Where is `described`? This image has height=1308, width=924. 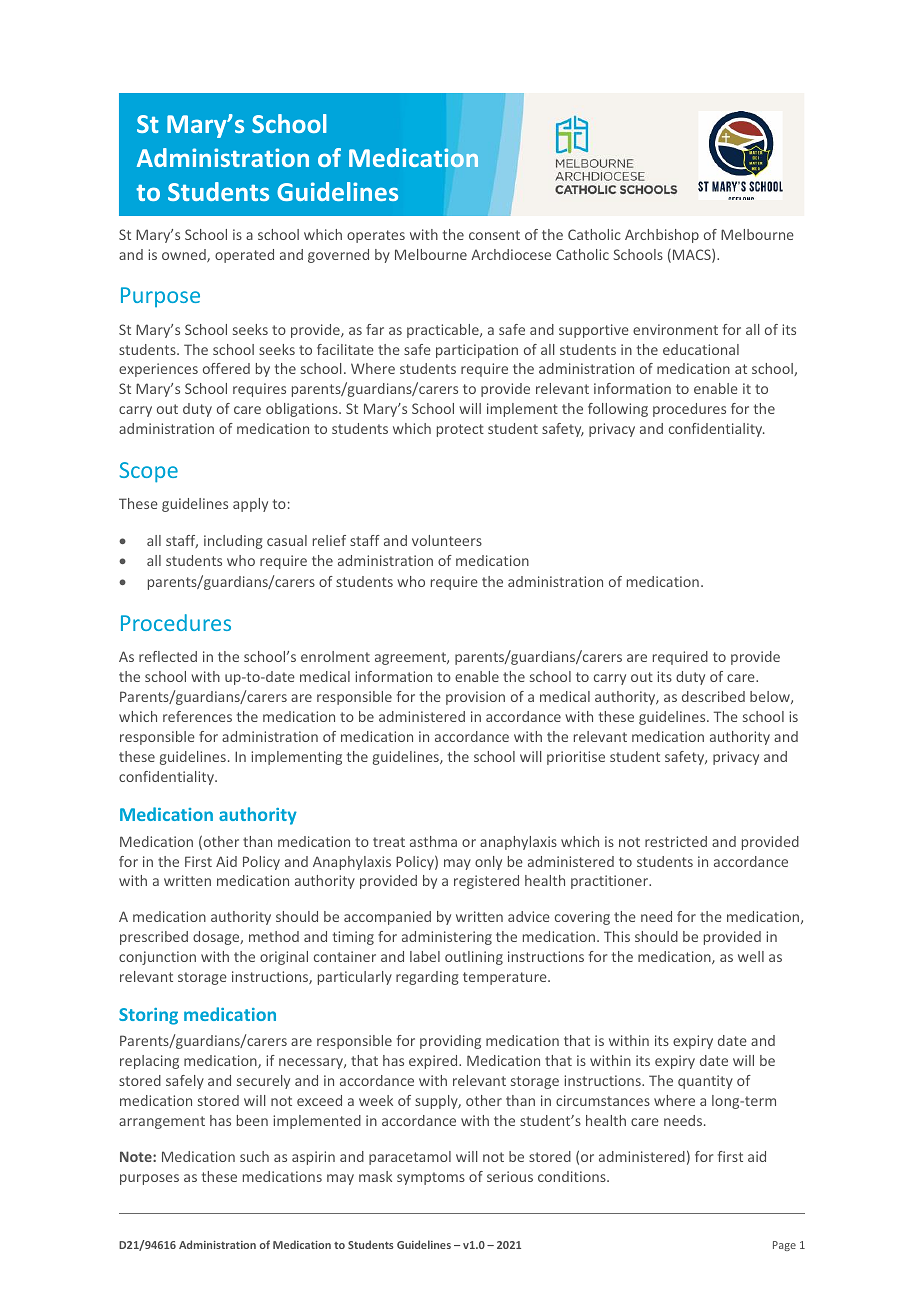
described is located at coordinates (713, 696).
